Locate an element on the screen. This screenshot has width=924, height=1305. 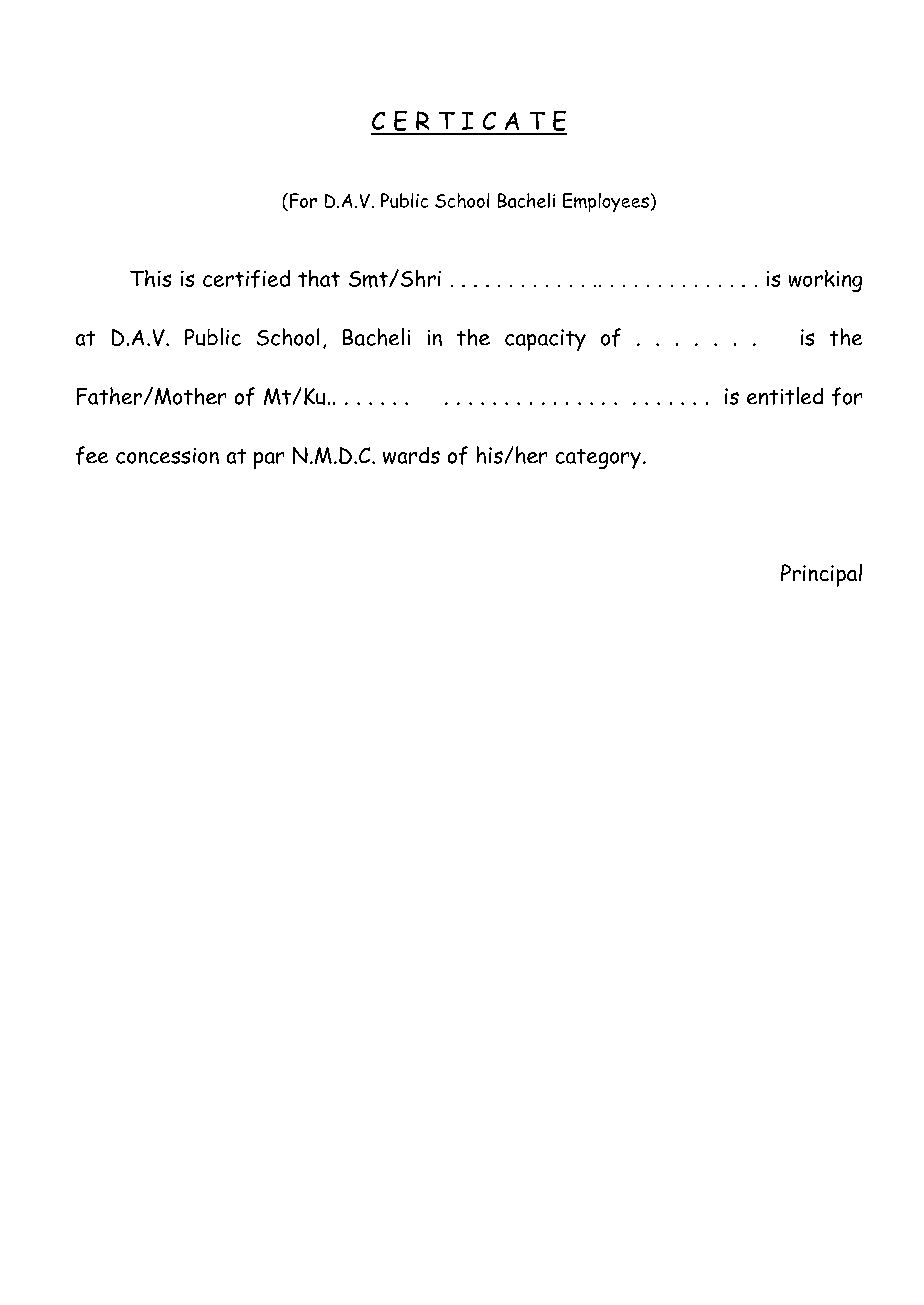
certified is located at coordinates (246, 279).
